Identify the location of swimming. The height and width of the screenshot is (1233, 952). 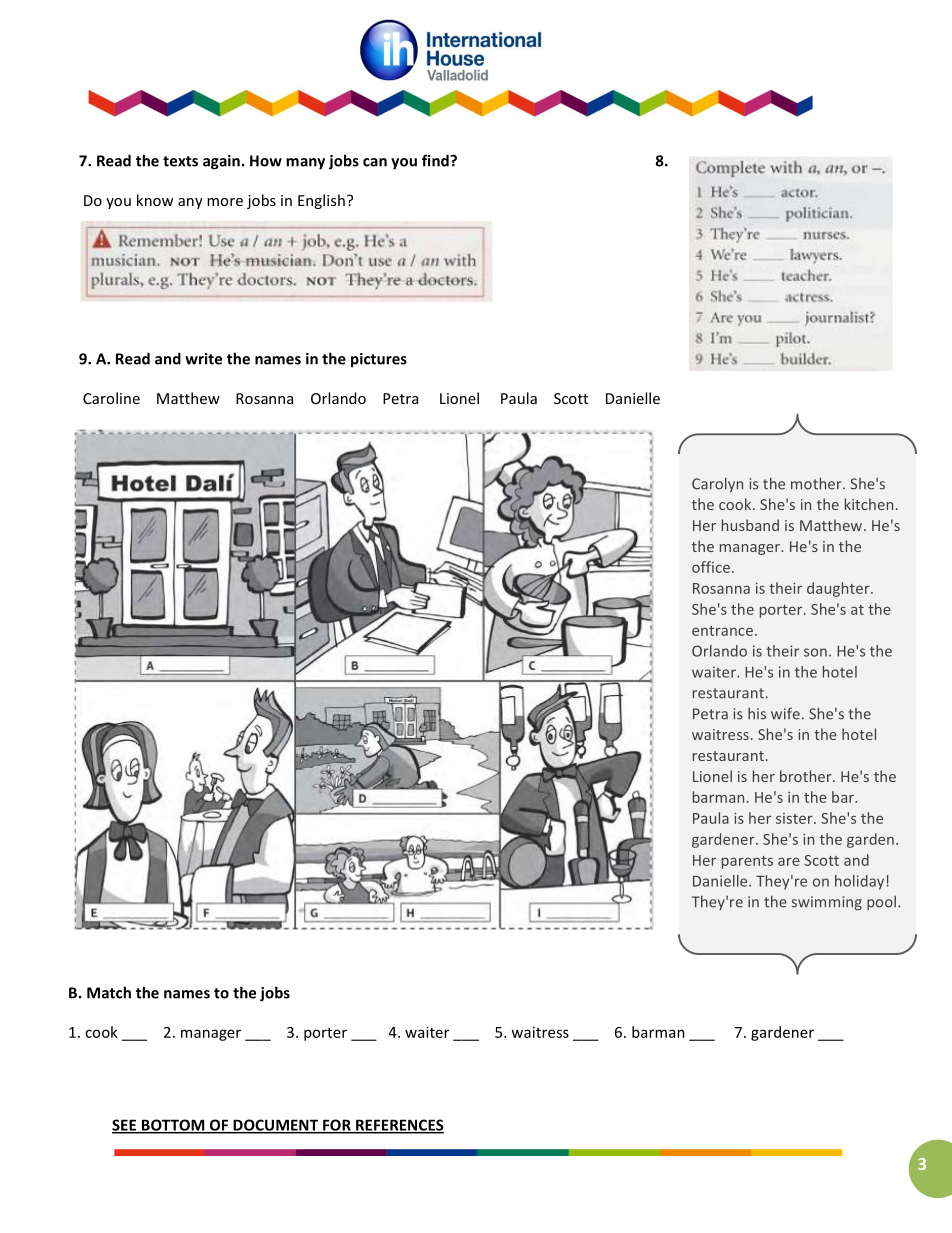
(827, 903).
